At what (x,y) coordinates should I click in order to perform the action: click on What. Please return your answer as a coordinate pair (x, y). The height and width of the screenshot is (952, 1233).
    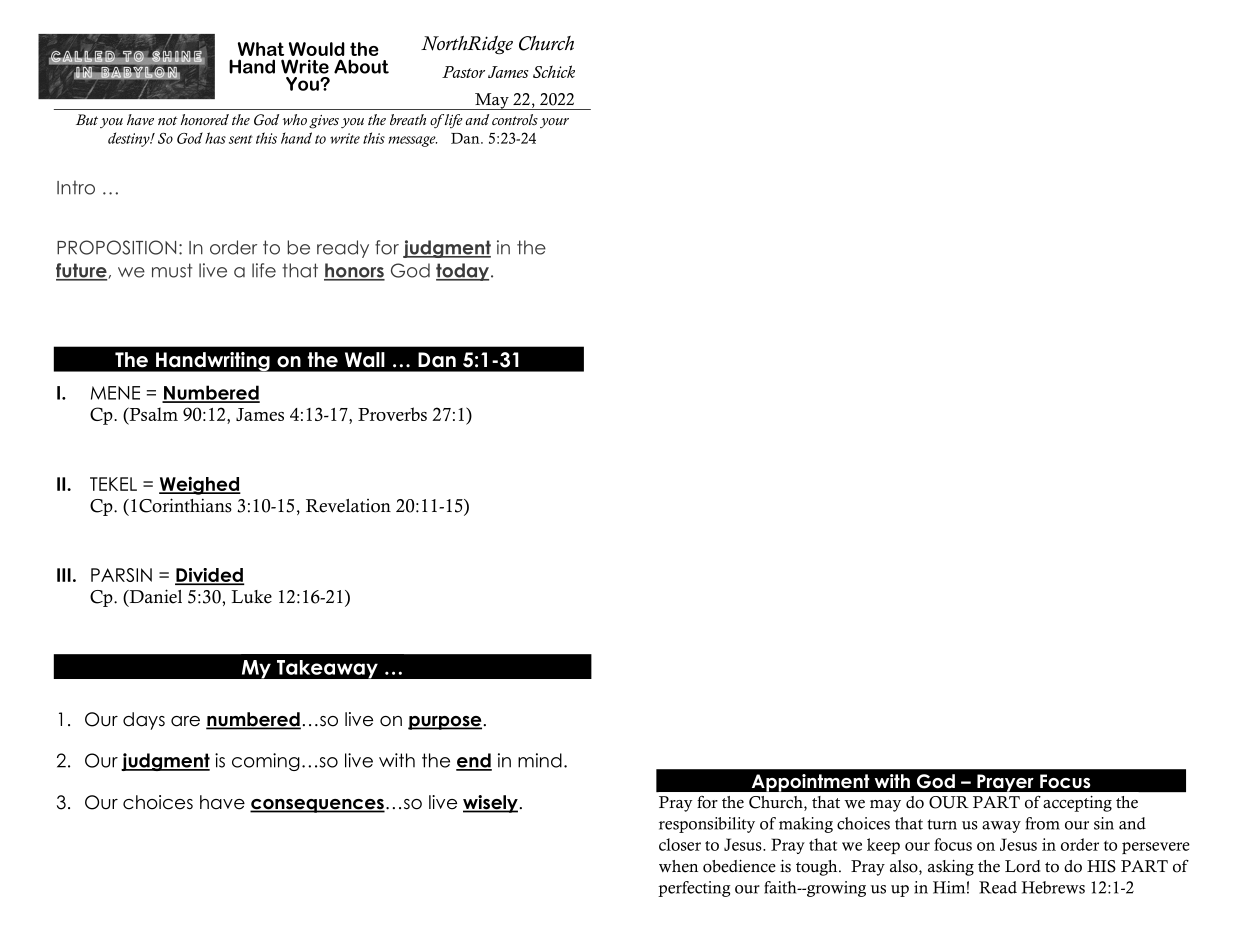
    Looking at the image, I should click on (261, 49).
